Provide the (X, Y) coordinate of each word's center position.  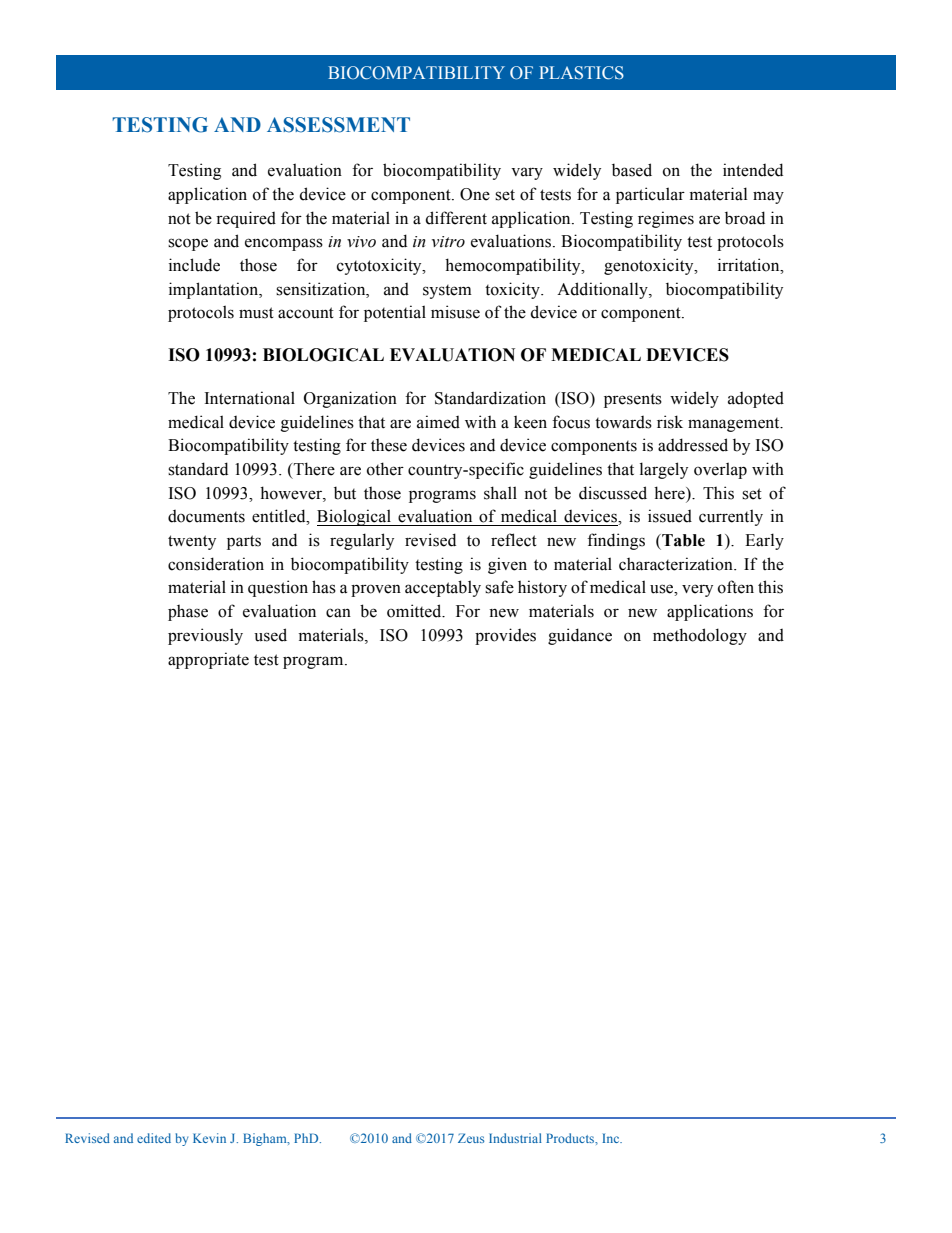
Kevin (209, 1138)
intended (753, 170)
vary (527, 173)
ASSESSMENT (338, 125)
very (697, 590)
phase (188, 613)
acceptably (443, 588)
